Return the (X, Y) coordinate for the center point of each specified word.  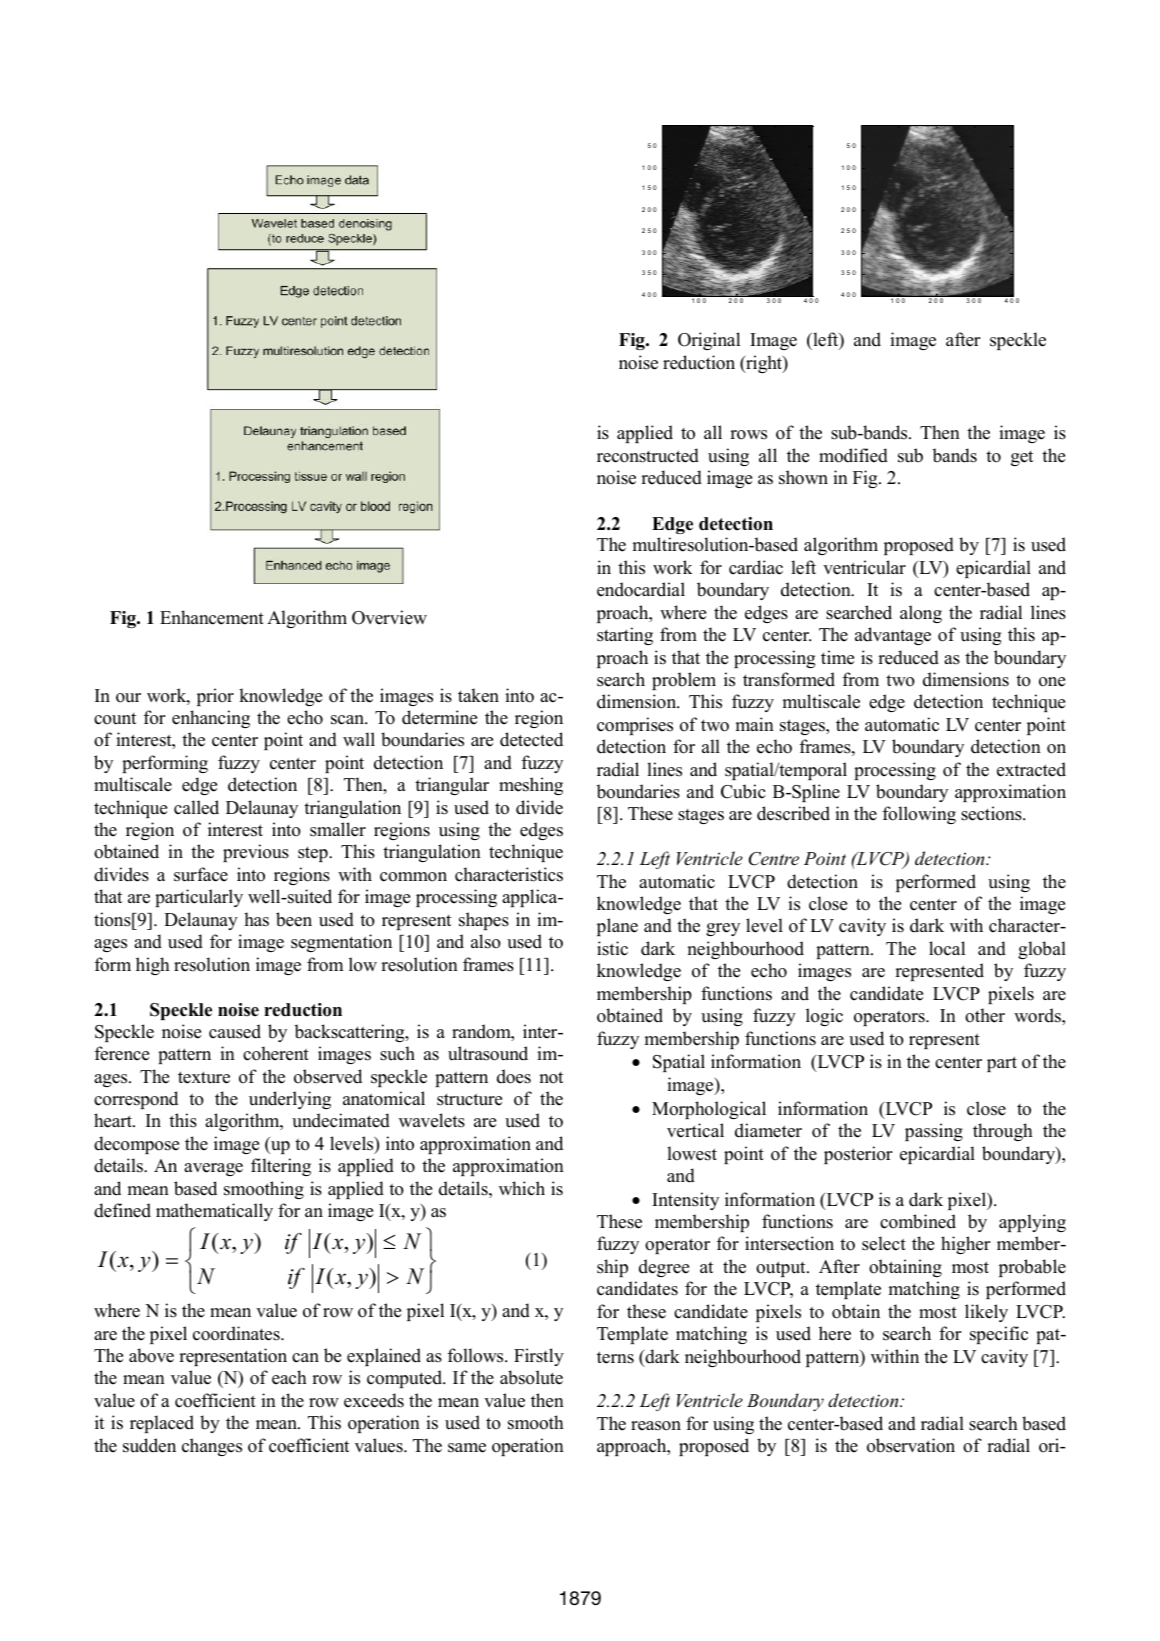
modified (853, 455)
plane (617, 927)
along (921, 614)
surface (201, 874)
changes (212, 1447)
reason (656, 1426)
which (522, 1188)
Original (709, 341)
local (947, 948)
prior (215, 697)
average (213, 1169)
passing (934, 1132)
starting (625, 636)
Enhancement (212, 617)
